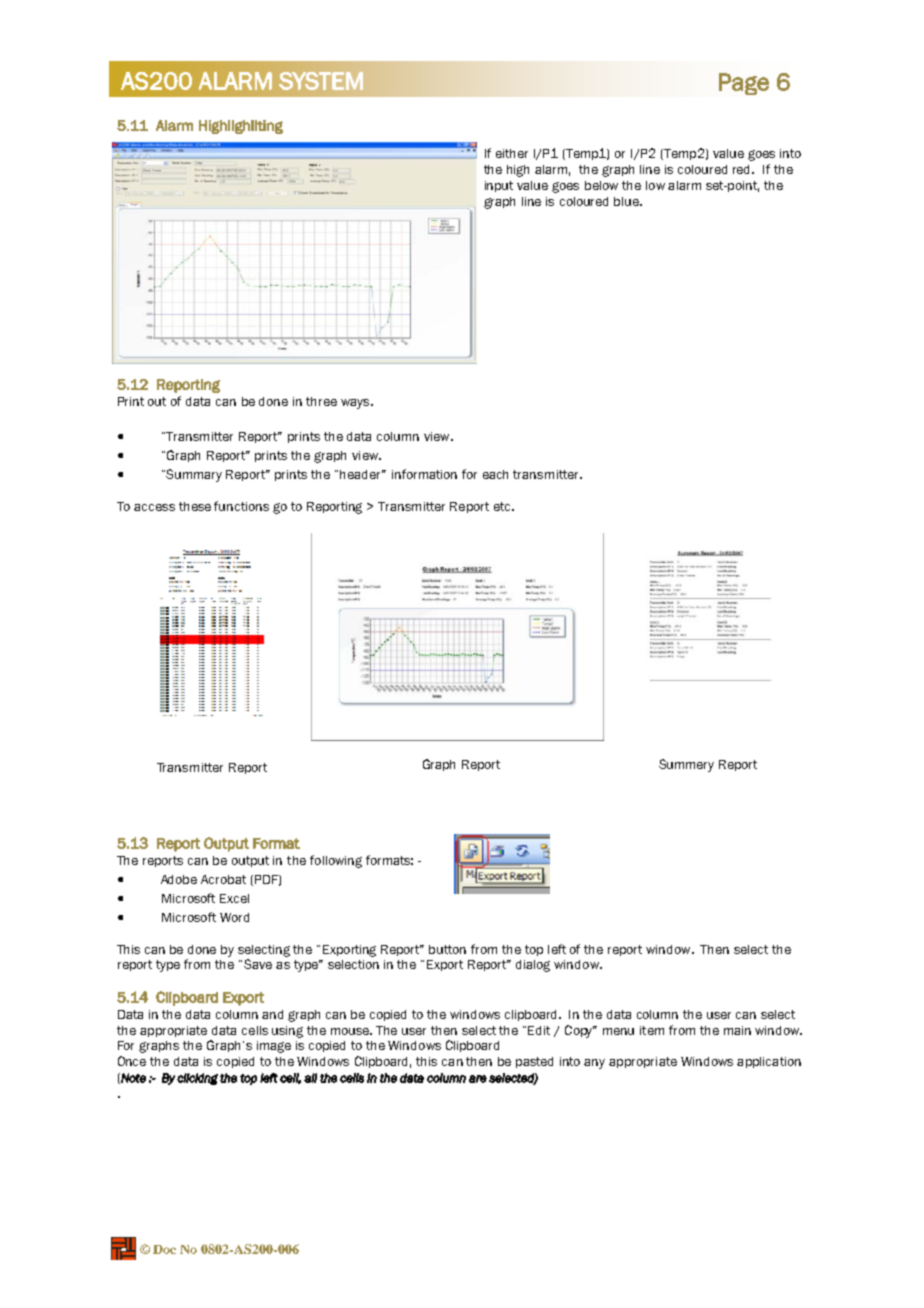 This screenshot has height=1308, width=924. Describe the element at coordinates (336, 861) in the screenshot. I see `following` at that location.
